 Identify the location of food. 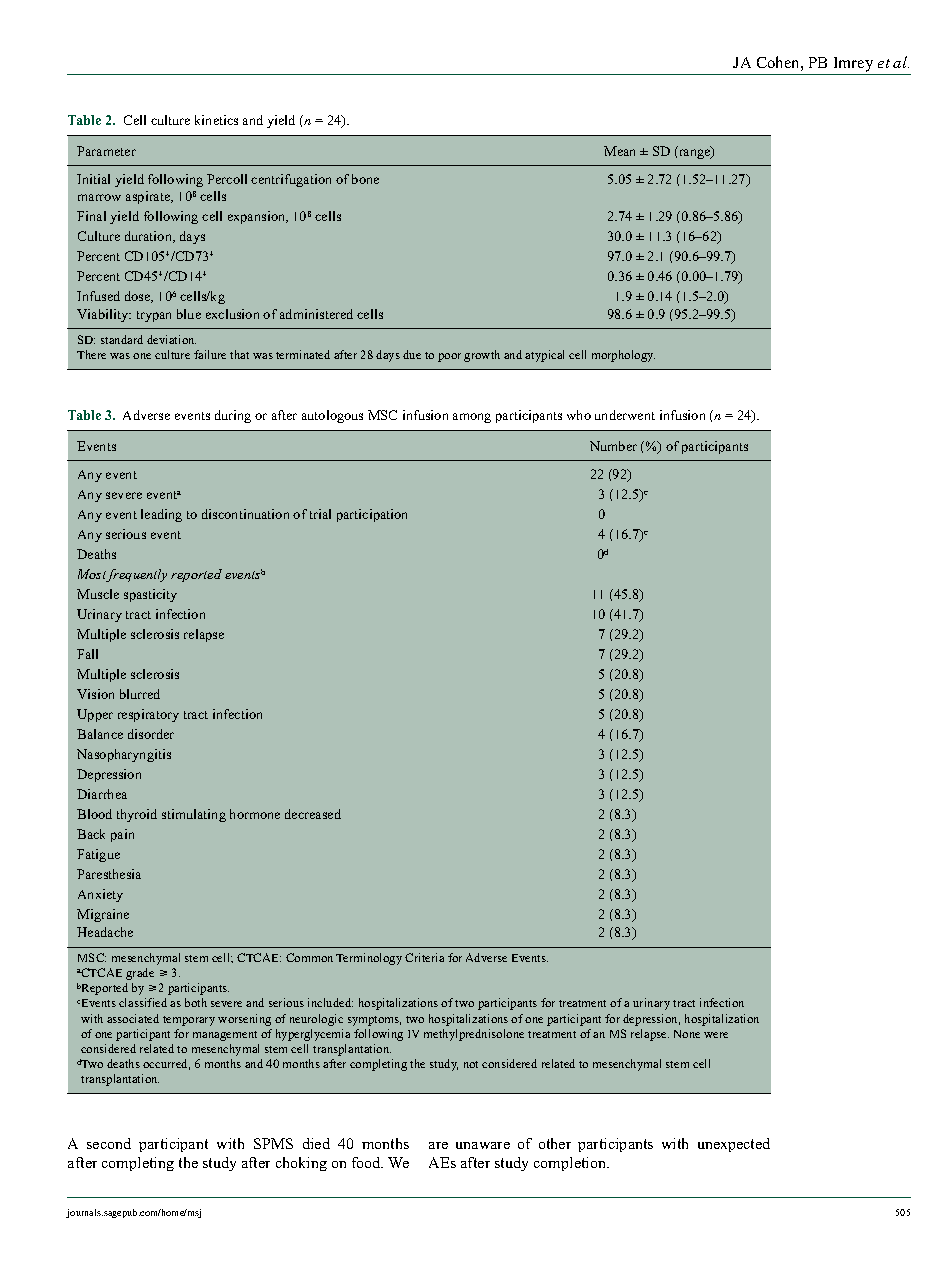
(367, 1162).
